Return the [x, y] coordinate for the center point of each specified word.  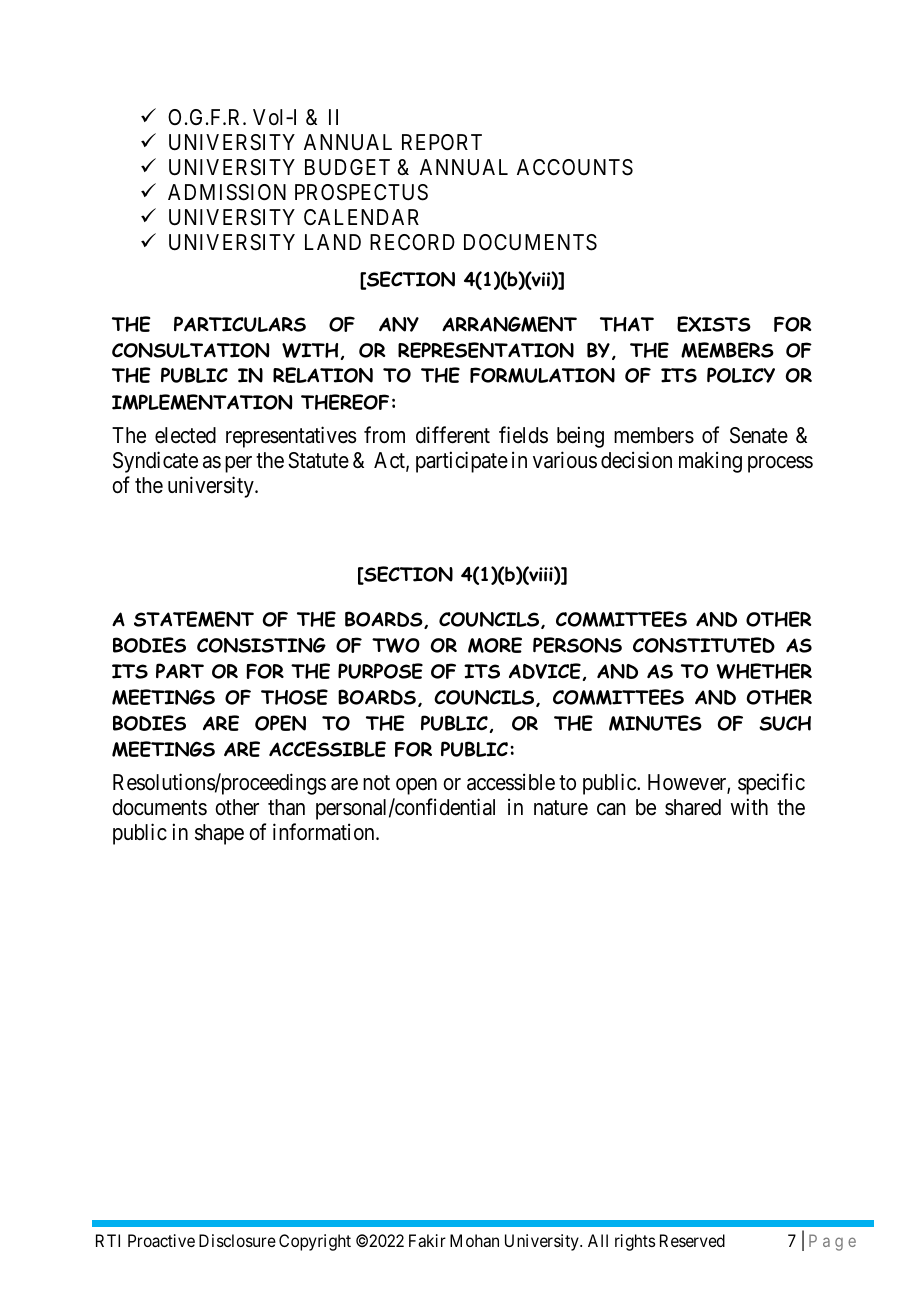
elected [185, 435]
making [710, 462]
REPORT [442, 142]
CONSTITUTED [704, 645]
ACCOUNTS [575, 167]
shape [219, 834]
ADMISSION [227, 192]
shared [693, 807]
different [453, 435]
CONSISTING [261, 645]
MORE [495, 645]
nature [561, 808]
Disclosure [237, 1240]
